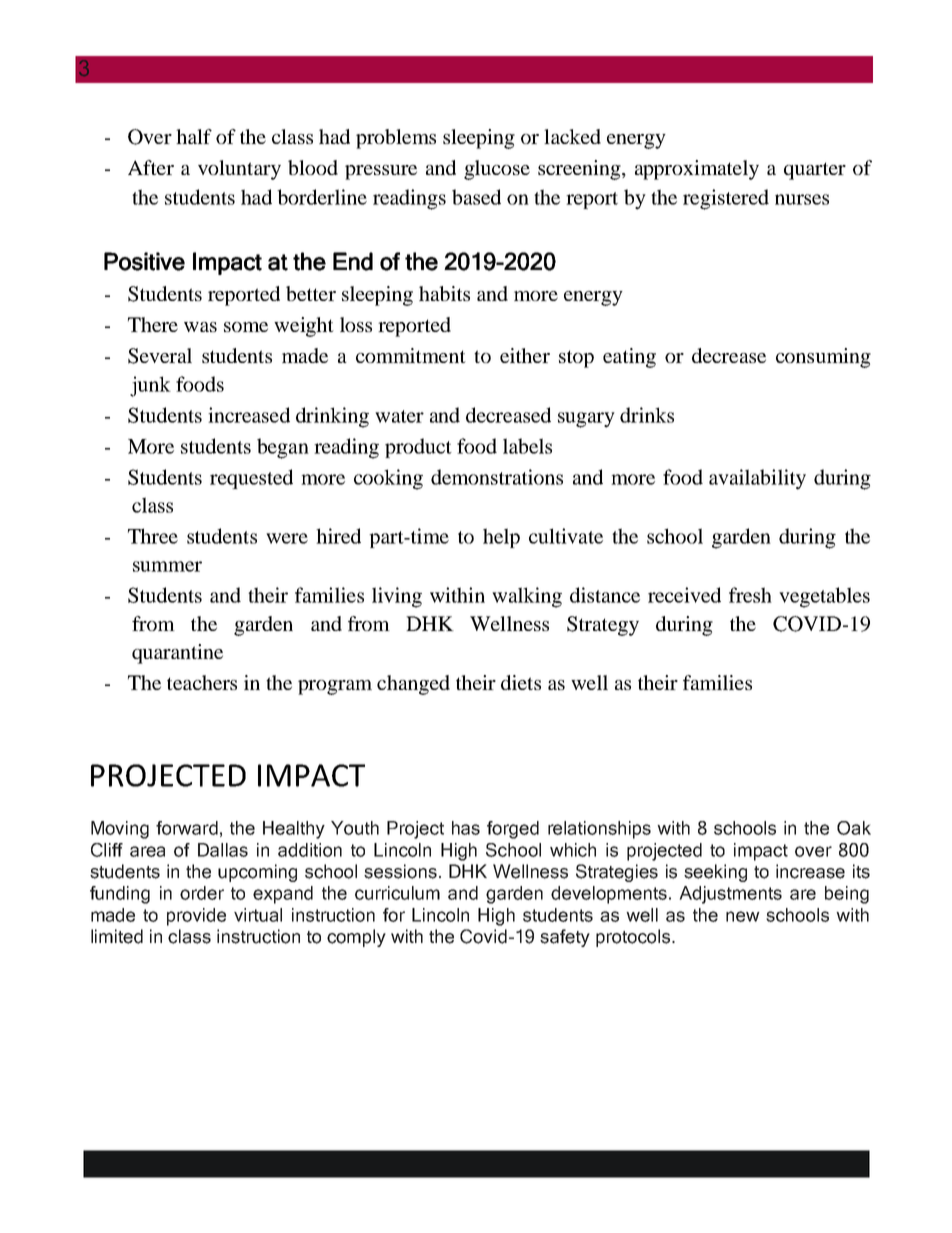  Describe the element at coordinates (757, 479) in the document. I see `availability` at that location.
